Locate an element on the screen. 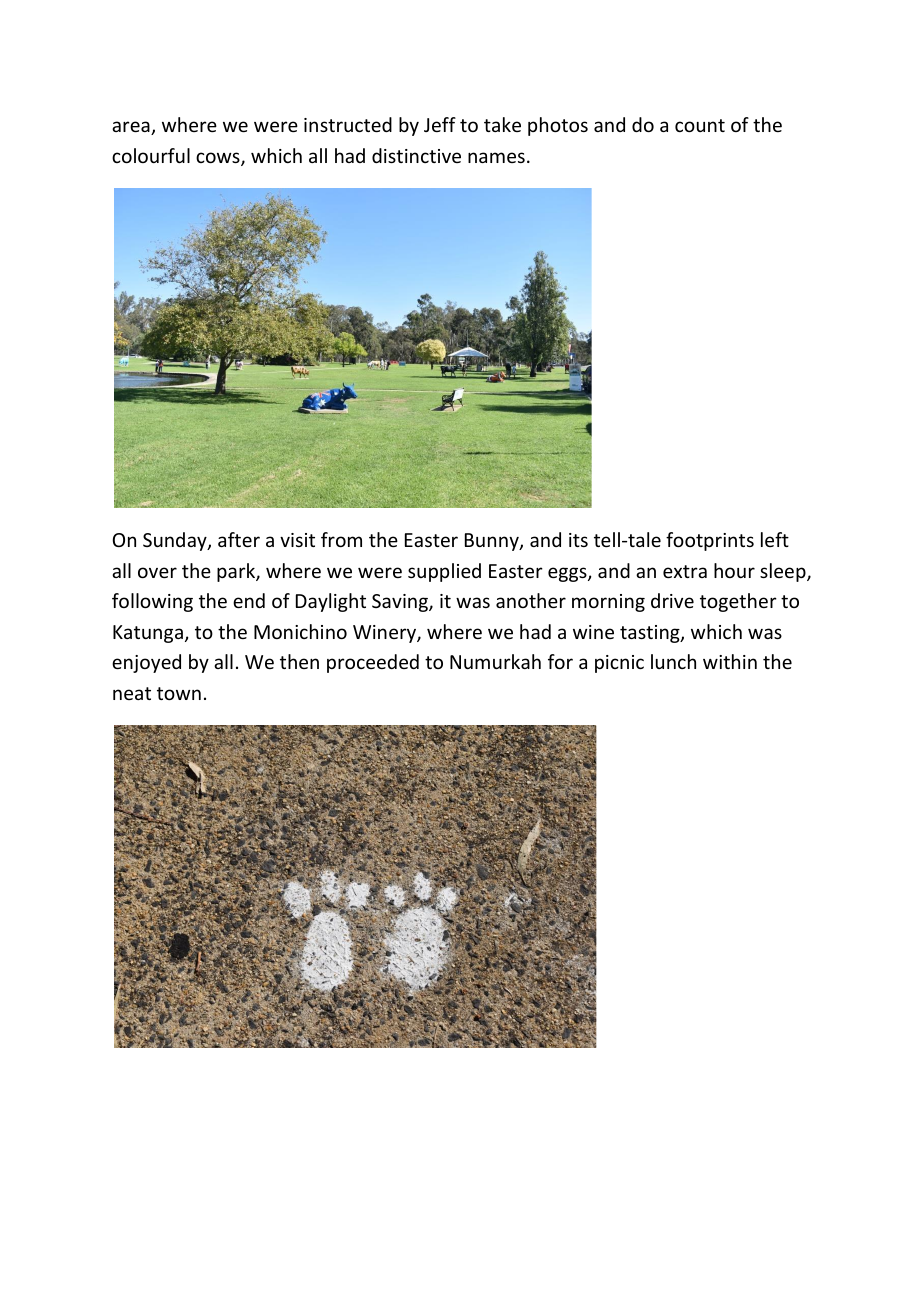 This screenshot has width=924, height=1308. within is located at coordinates (730, 661).
